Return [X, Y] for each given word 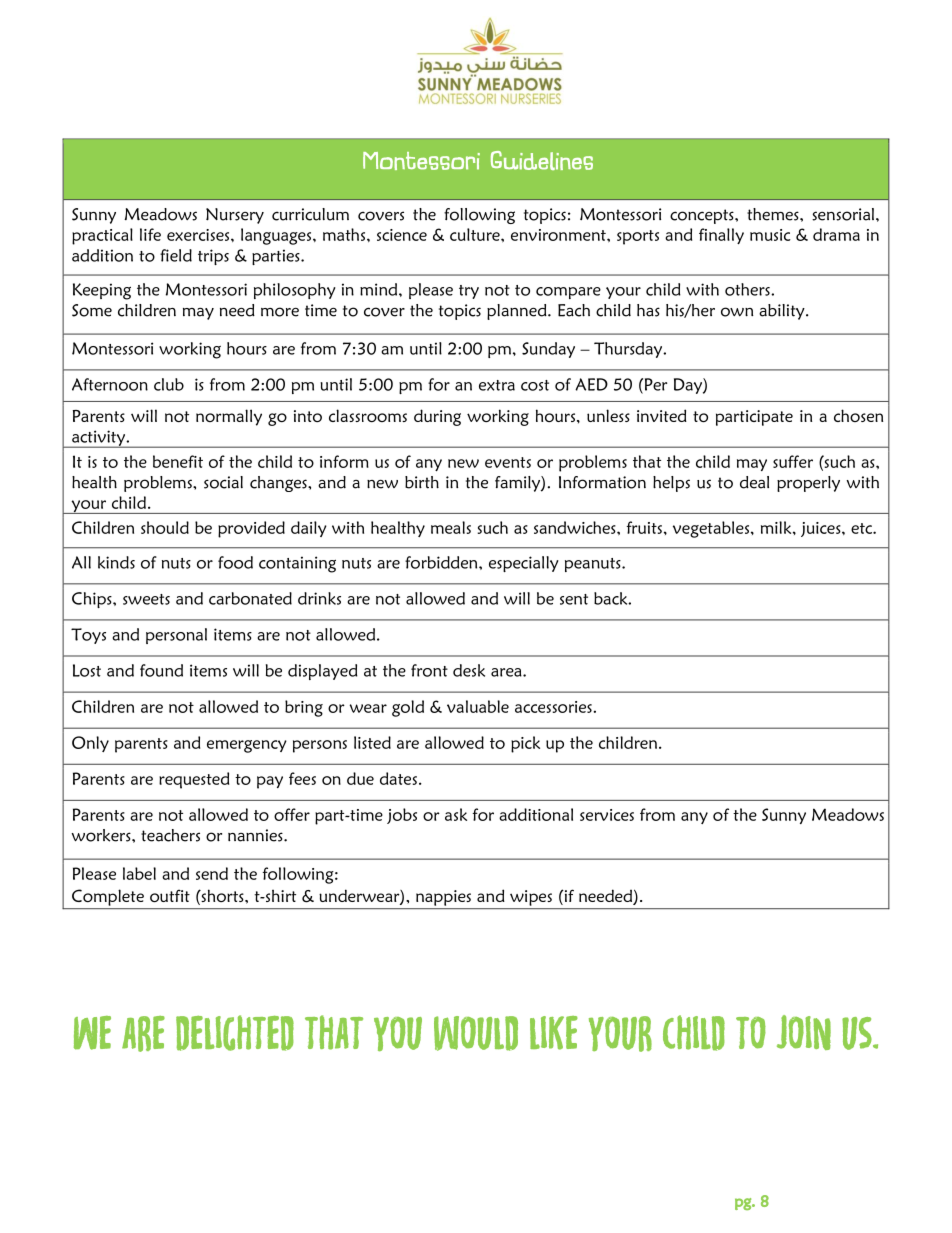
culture [476, 234]
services [607, 815]
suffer [793, 461]
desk [469, 670]
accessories [553, 707]
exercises [199, 235]
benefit [178, 461]
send [212, 873]
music [770, 235]
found [161, 670]
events [508, 462]
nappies [443, 898]
